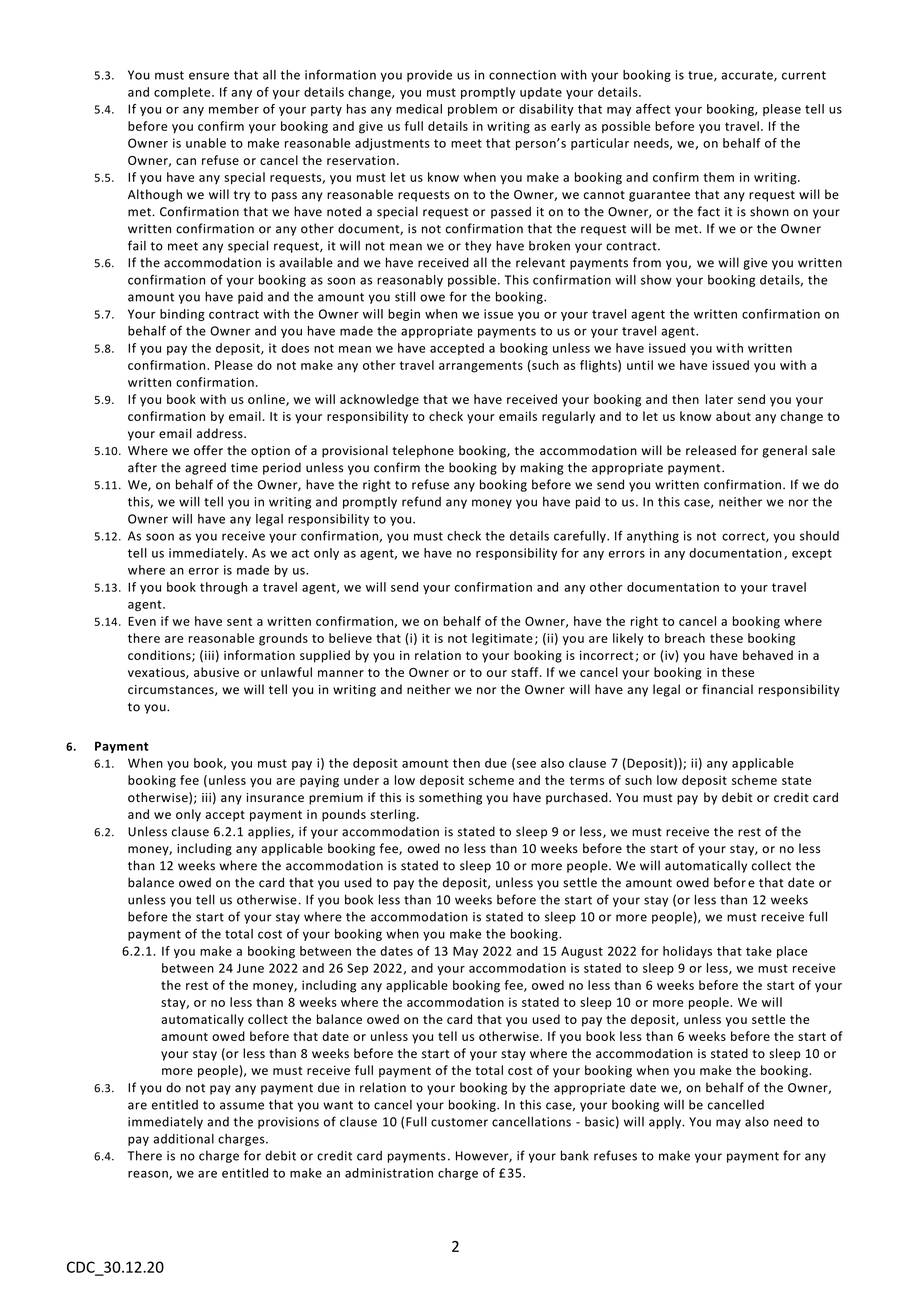 Image resolution: width=924 pixels, height=1308 pixels. I want to click on agreed, so click(205, 468).
